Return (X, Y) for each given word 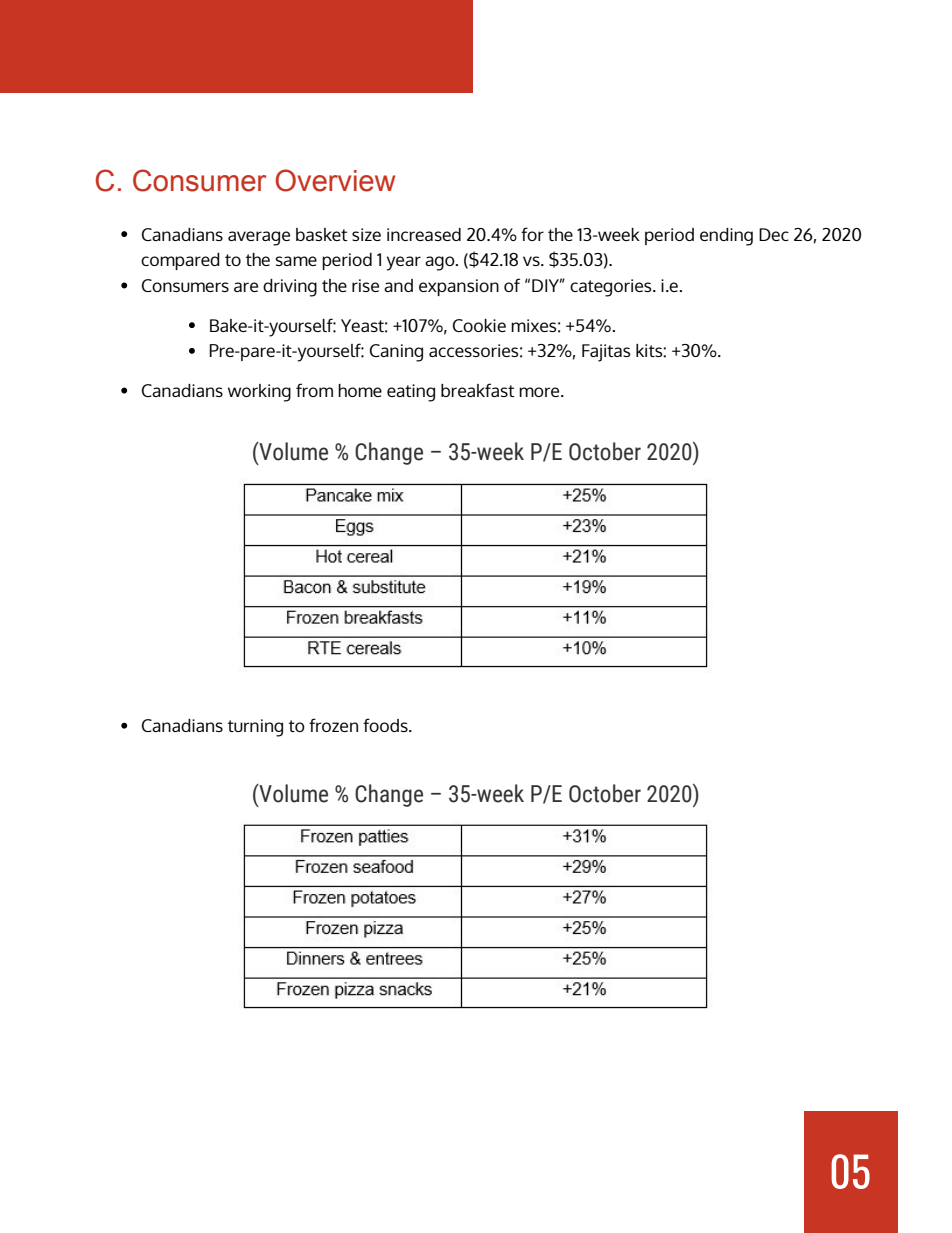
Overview (335, 180)
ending (726, 237)
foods (386, 725)
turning (255, 728)
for (532, 234)
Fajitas (606, 353)
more (540, 392)
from (314, 390)
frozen (333, 725)
